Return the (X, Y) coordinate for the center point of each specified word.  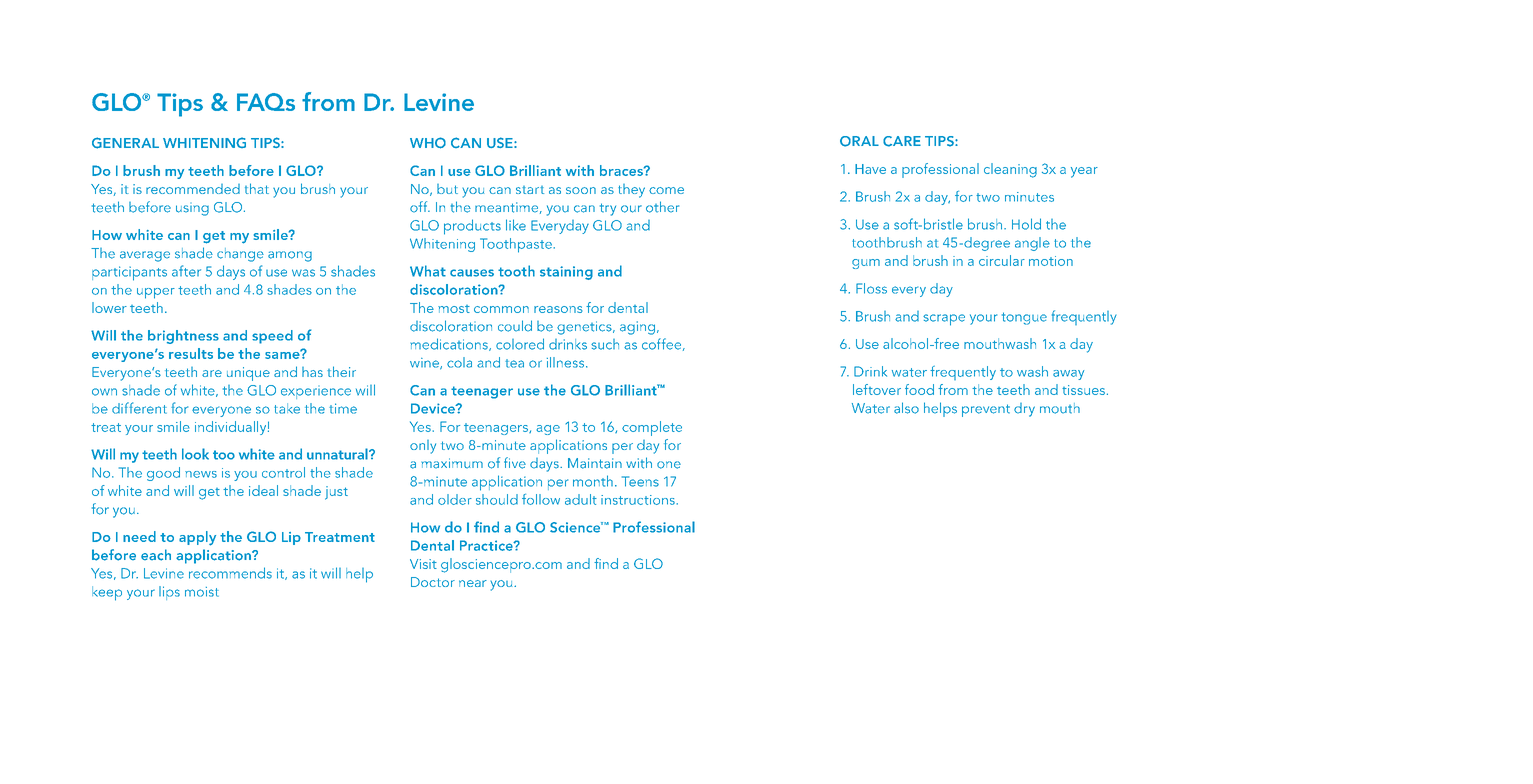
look (195, 454)
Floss (871, 288)
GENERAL (125, 143)
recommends (230, 573)
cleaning (1010, 170)
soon (581, 190)
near (473, 583)
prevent (986, 410)
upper (156, 293)
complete (652, 428)
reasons (558, 309)
